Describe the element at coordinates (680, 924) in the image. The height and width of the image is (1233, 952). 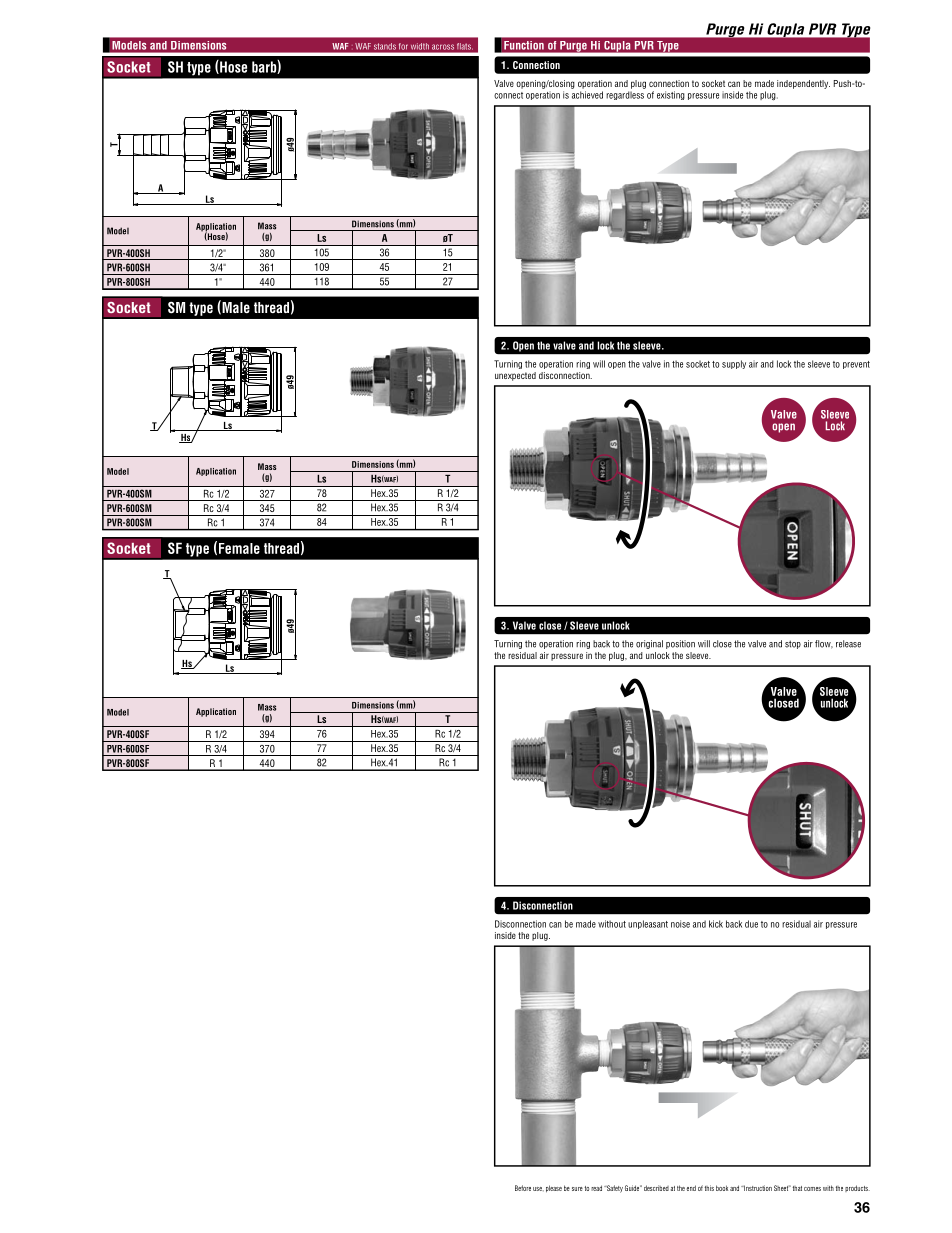
I see `NOISE` at that location.
